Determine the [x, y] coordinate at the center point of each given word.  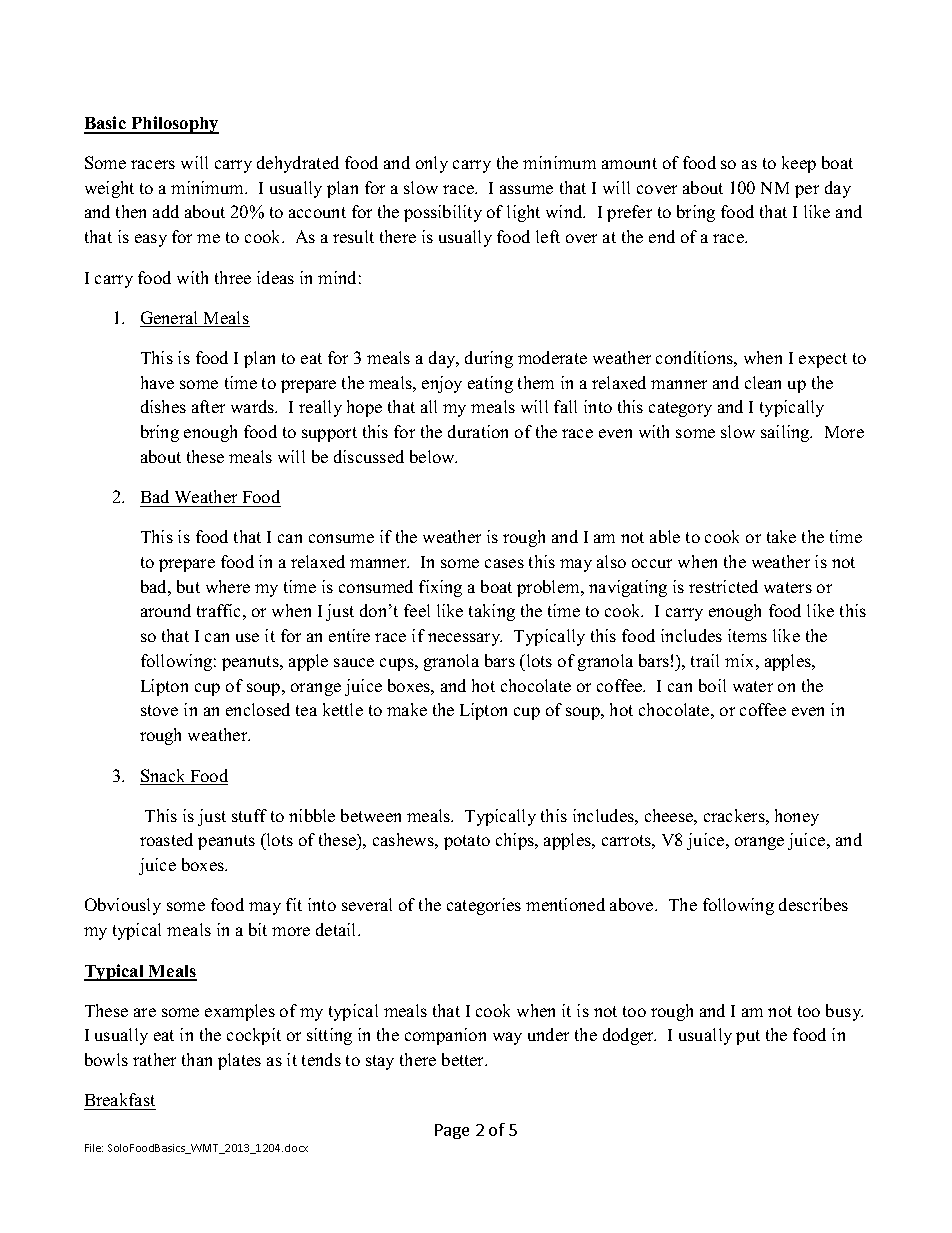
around [166, 610]
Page [452, 1131]
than [197, 1059]
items [747, 635]
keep [799, 164]
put [748, 1037]
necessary [465, 639]
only [432, 164]
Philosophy [174, 125]
